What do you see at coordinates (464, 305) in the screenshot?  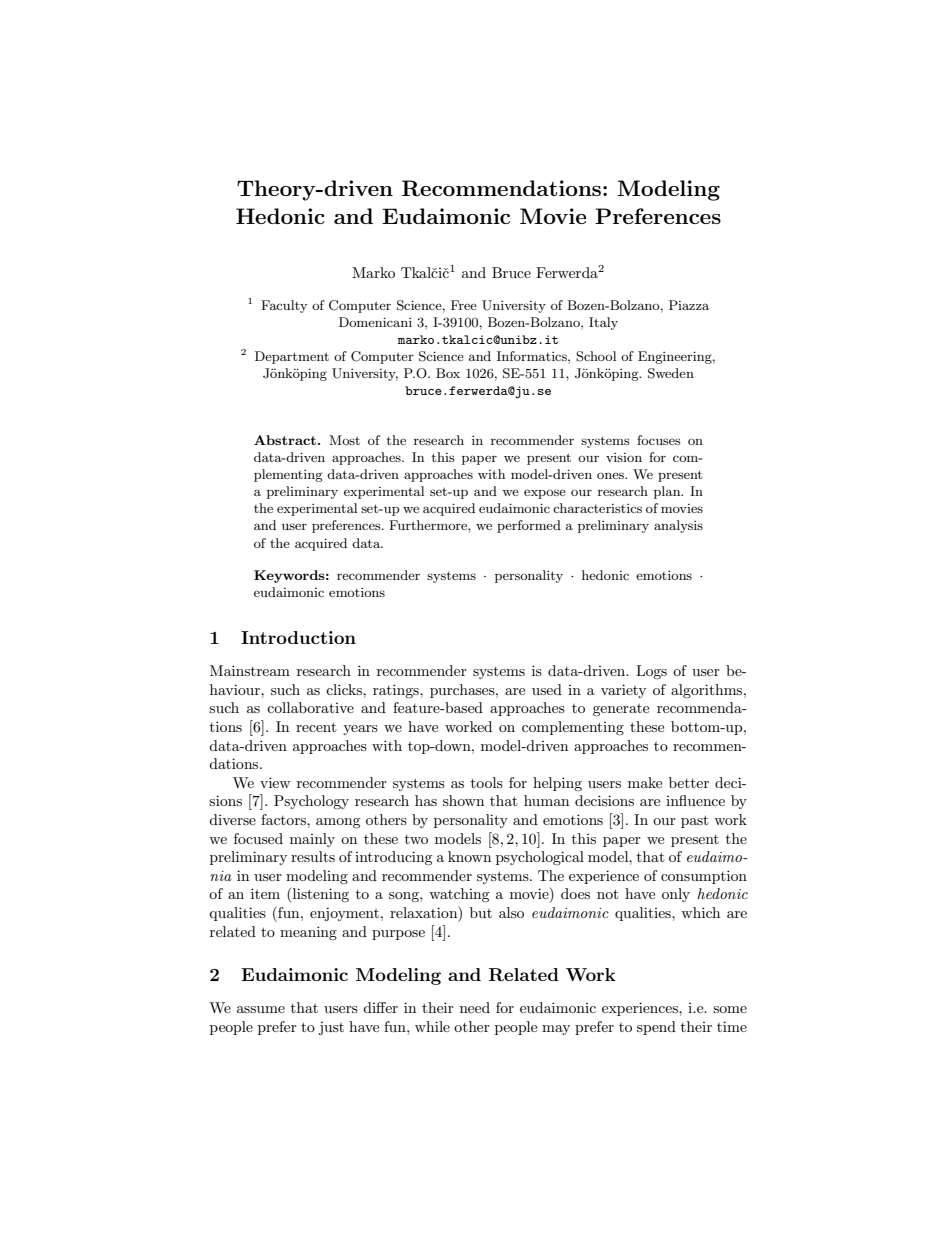 I see `Free` at bounding box center [464, 305].
